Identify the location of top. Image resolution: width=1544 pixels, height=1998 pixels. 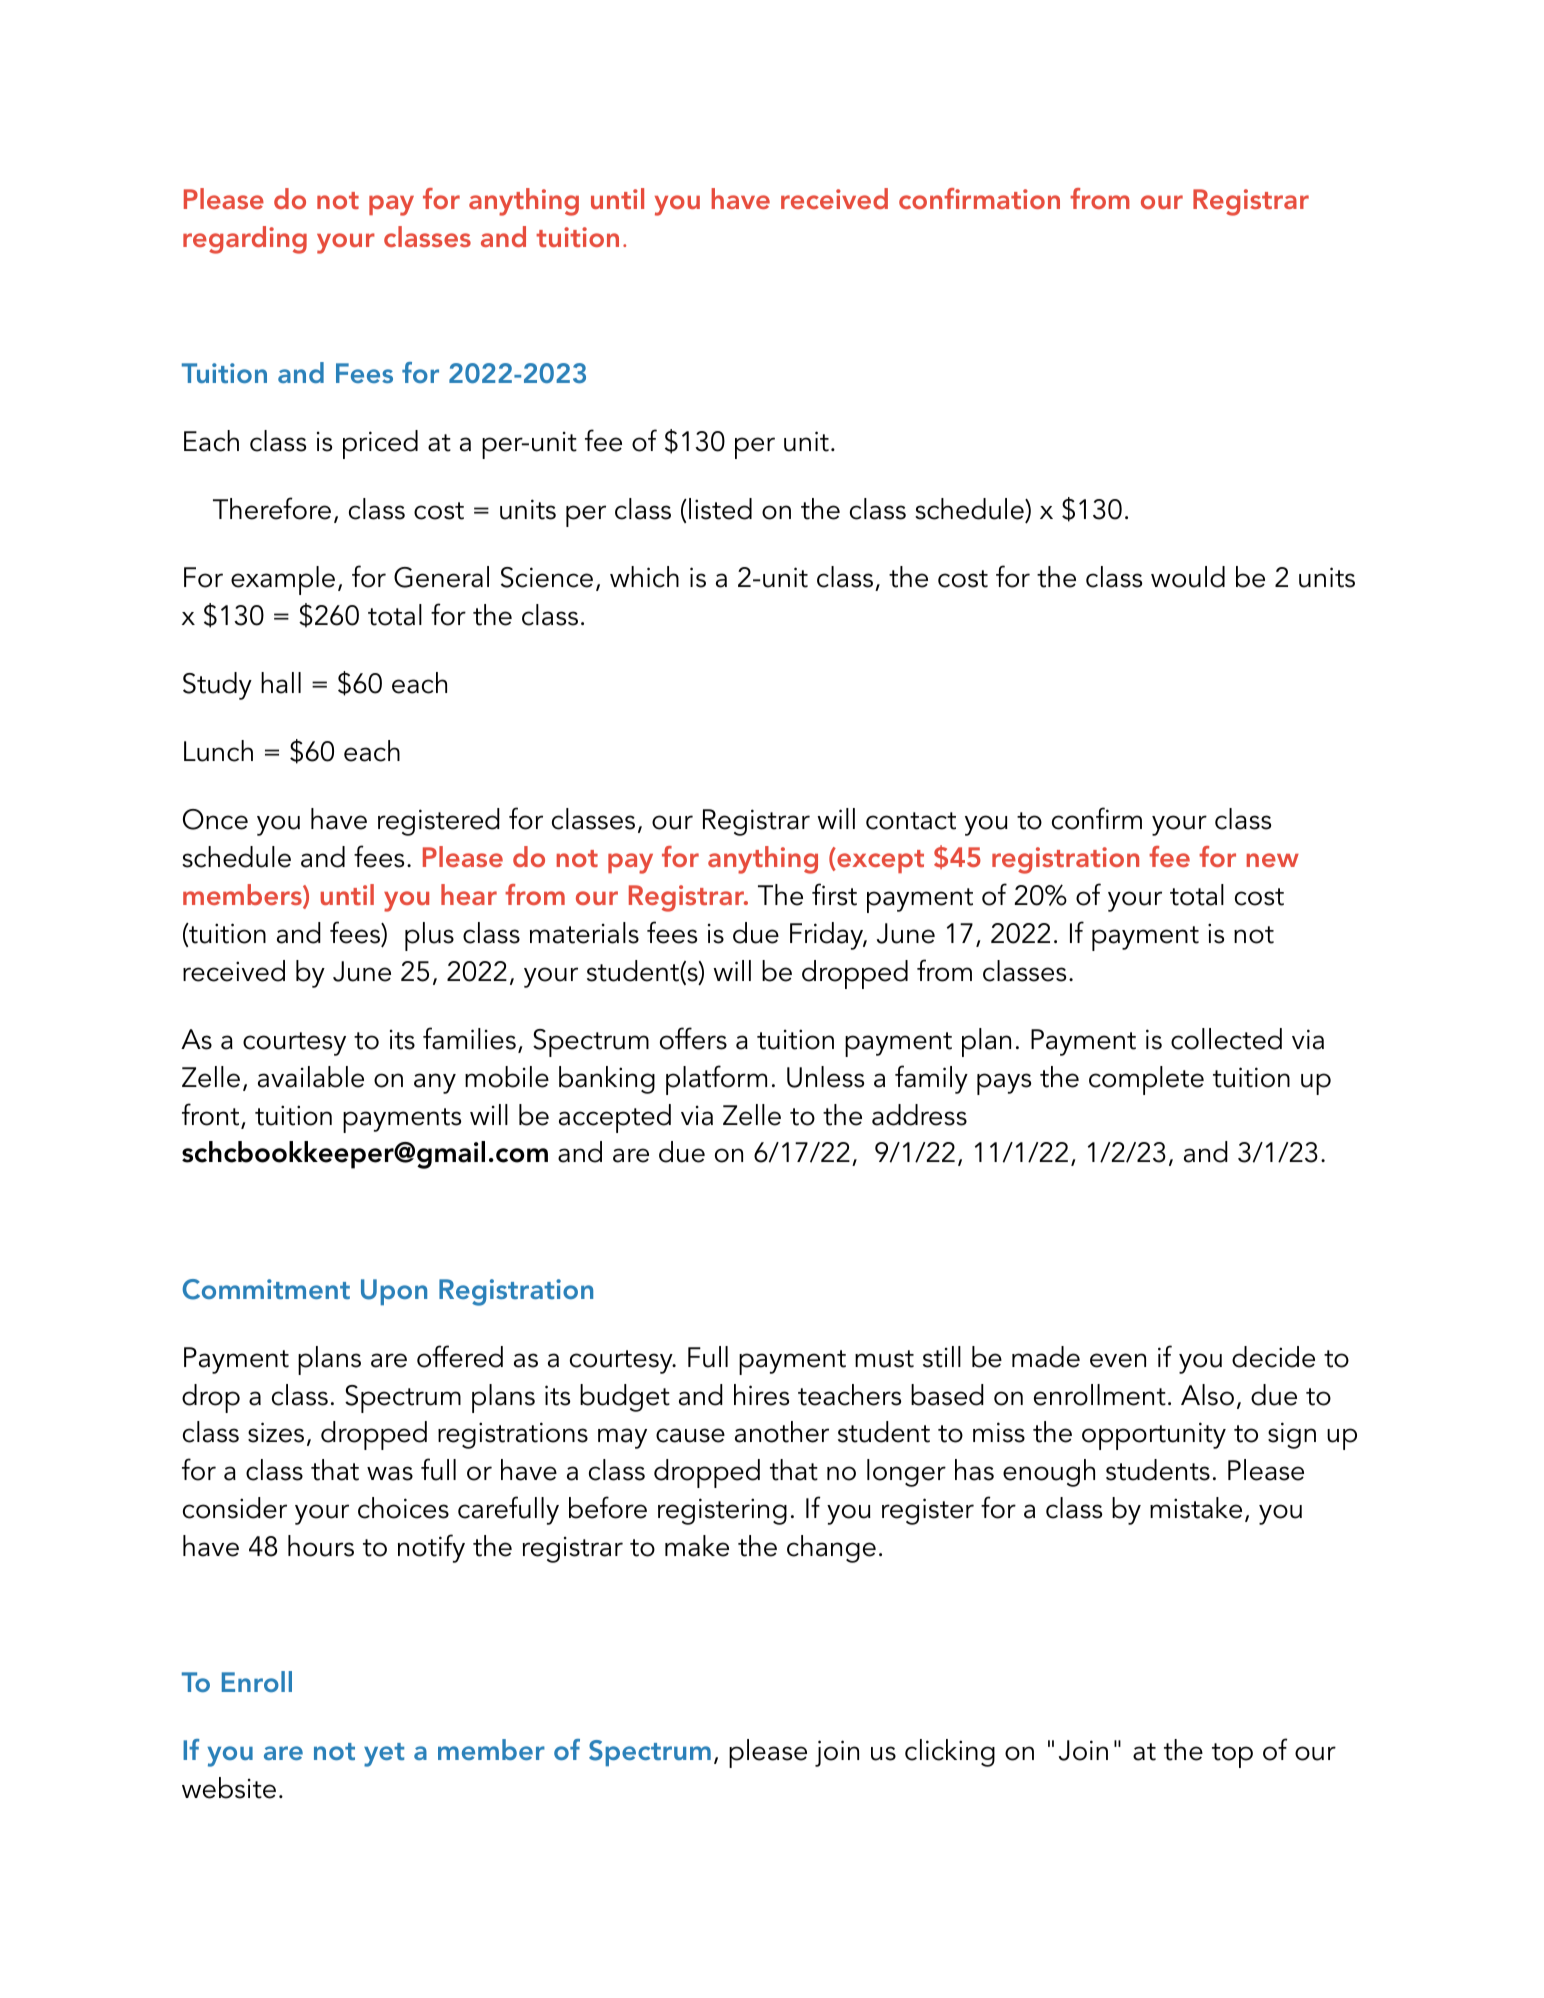
(1232, 1755).
